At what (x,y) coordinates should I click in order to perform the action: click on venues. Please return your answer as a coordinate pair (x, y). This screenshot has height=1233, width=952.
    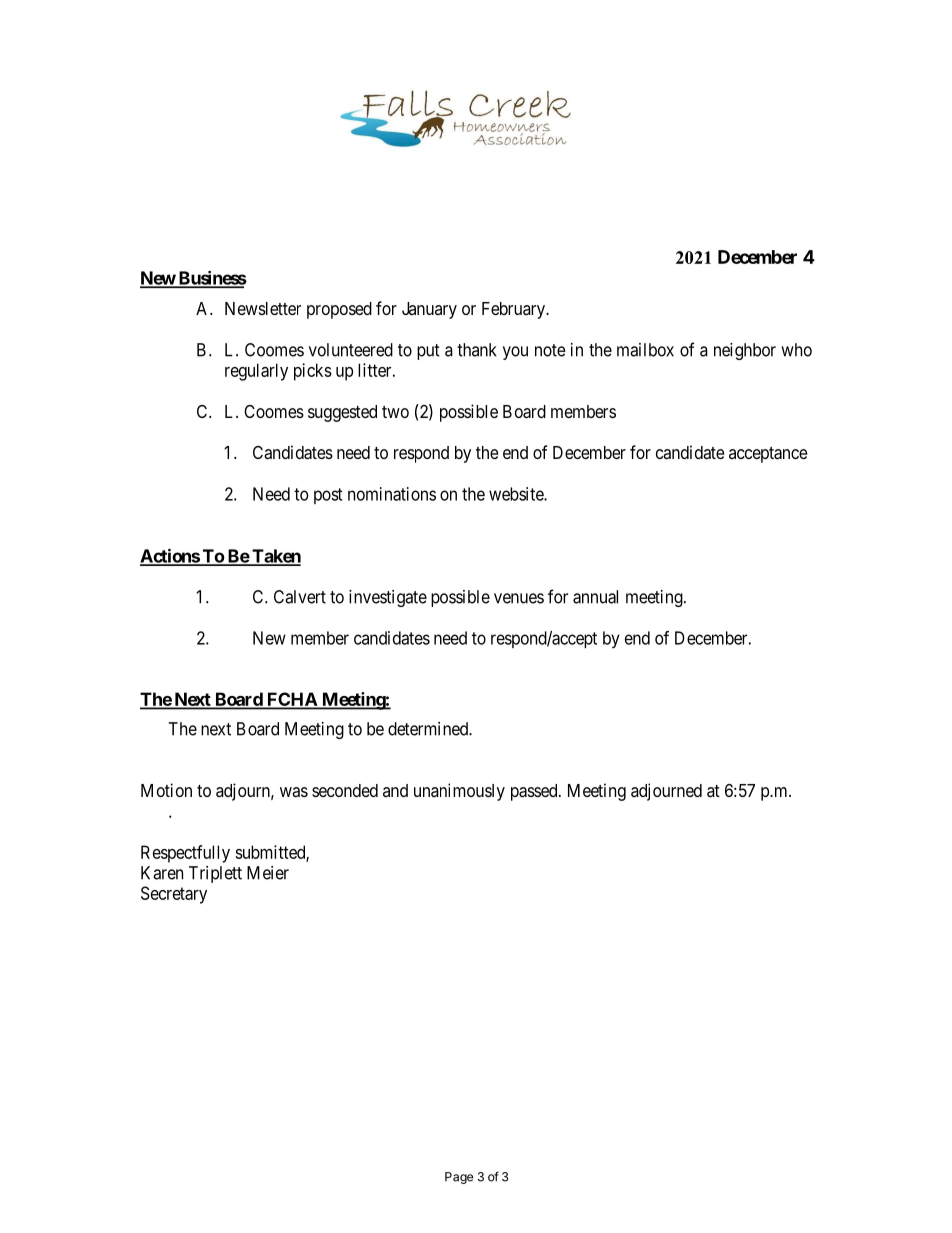
    Looking at the image, I should click on (519, 598).
